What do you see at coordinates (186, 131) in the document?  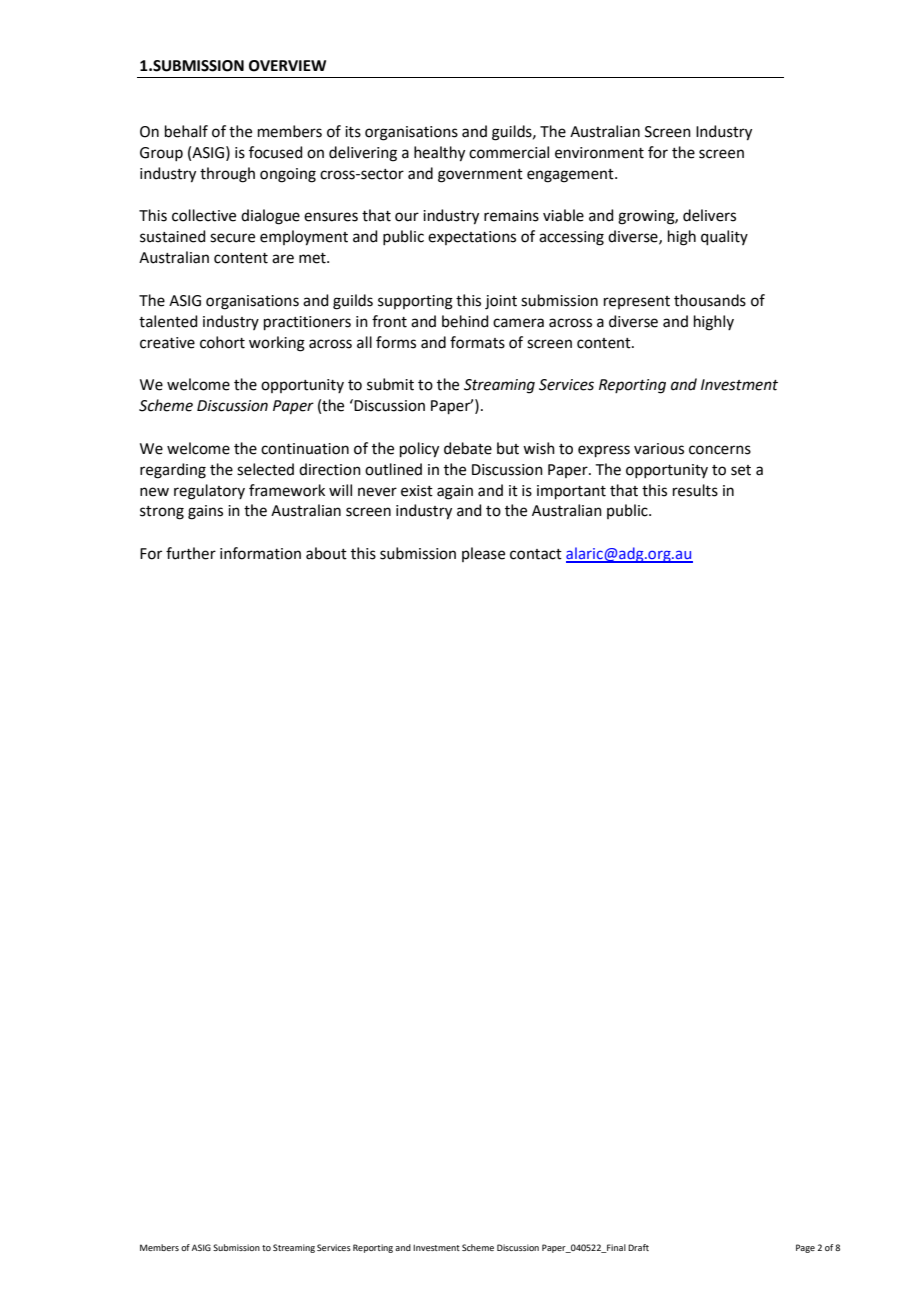 I see `behalf` at bounding box center [186, 131].
